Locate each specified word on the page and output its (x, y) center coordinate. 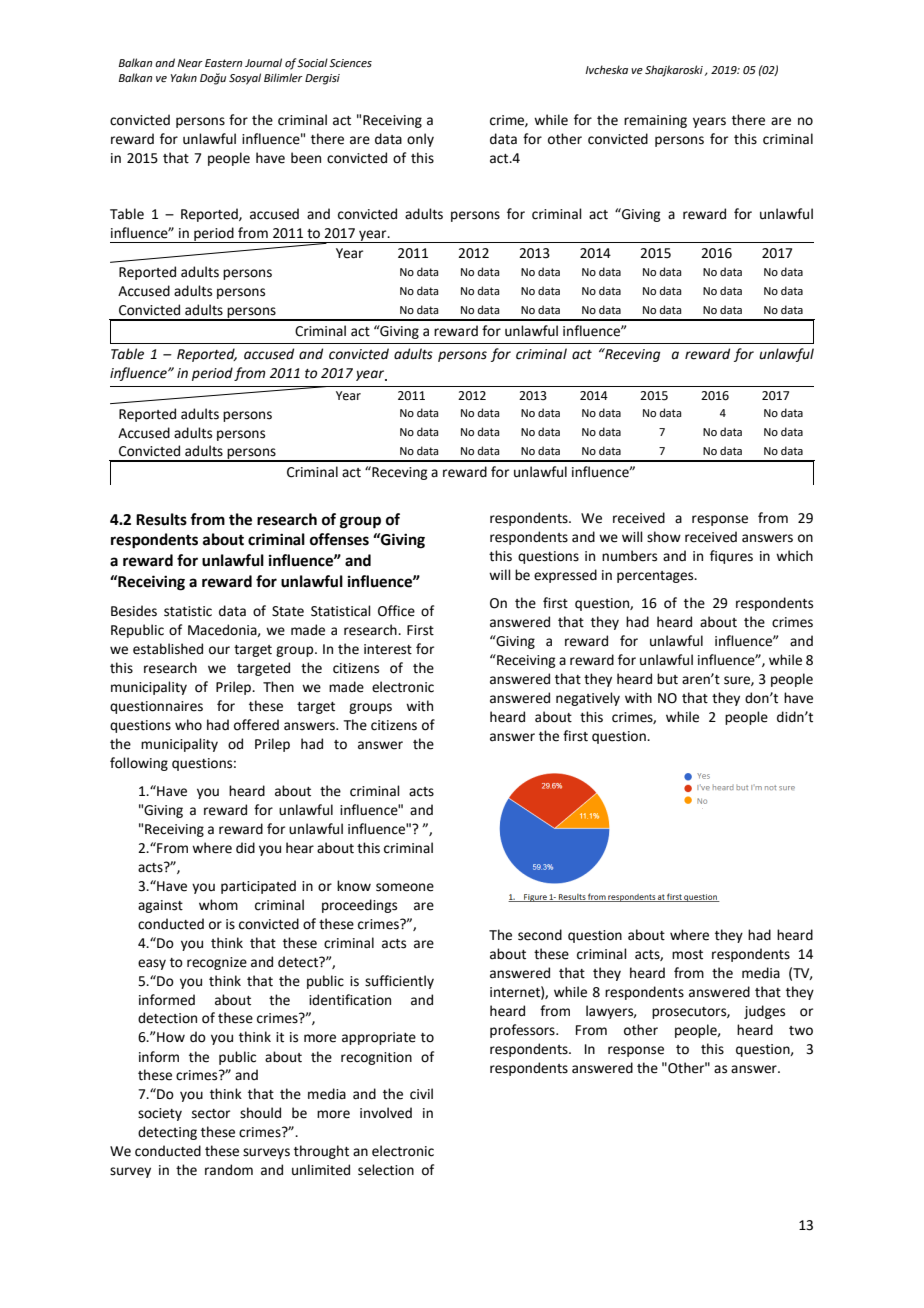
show (664, 537)
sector (211, 1114)
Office (396, 611)
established (168, 649)
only (420, 140)
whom (218, 905)
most (687, 955)
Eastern (223, 63)
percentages (656, 577)
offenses (339, 539)
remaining (655, 121)
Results (161, 519)
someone (405, 887)
